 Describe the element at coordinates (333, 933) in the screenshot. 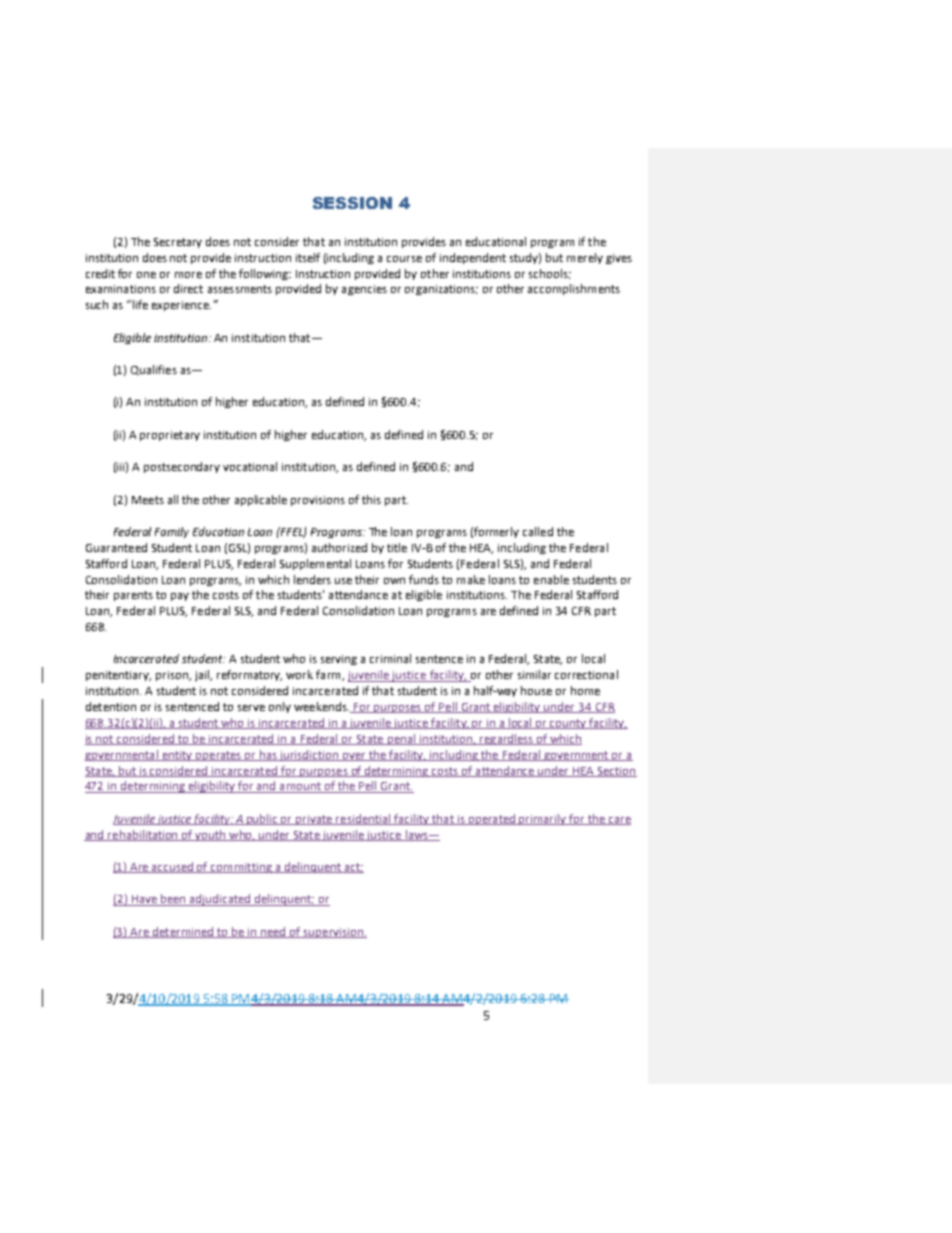

I see `supervision` at that location.
